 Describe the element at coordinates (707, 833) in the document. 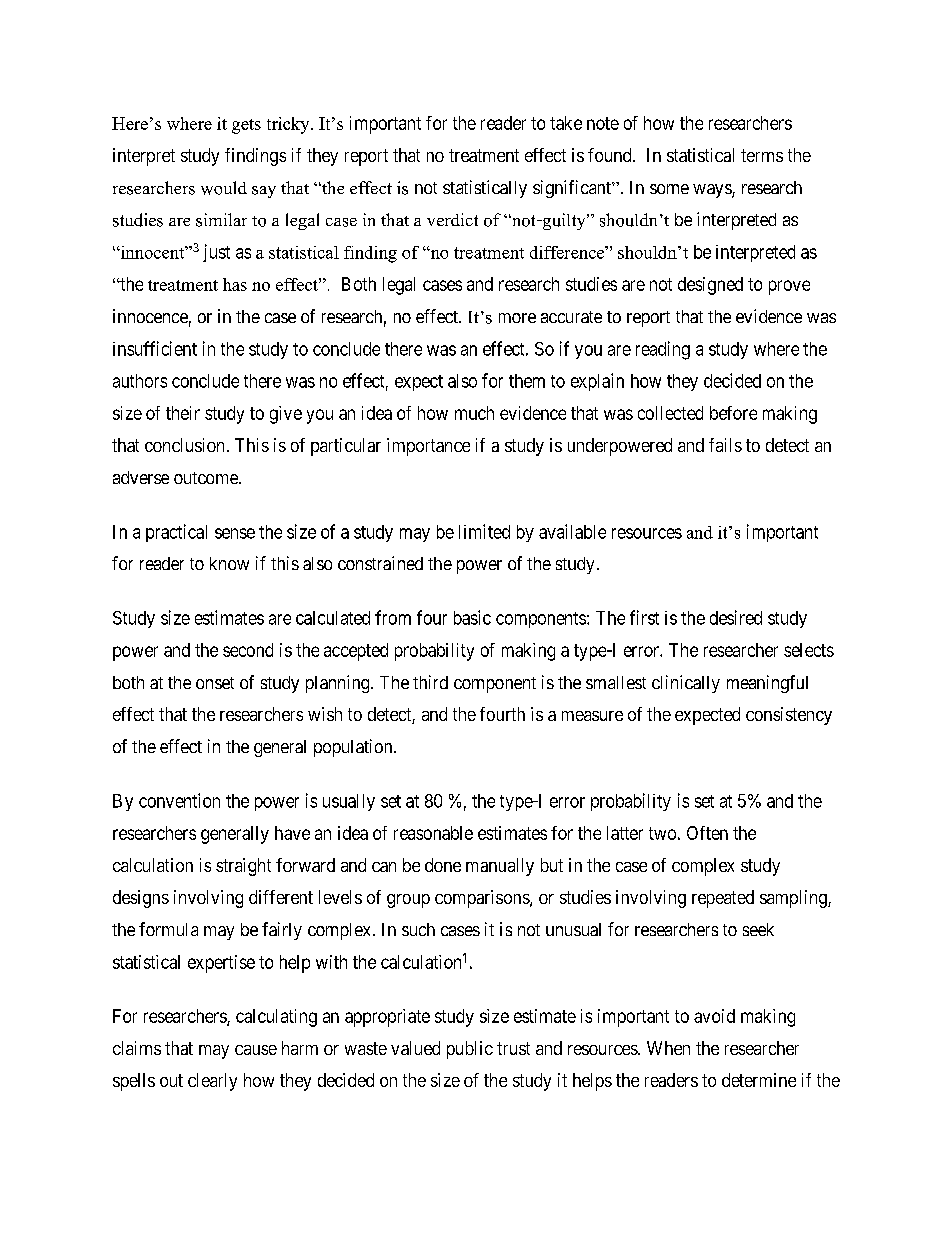

I see `Often` at that location.
